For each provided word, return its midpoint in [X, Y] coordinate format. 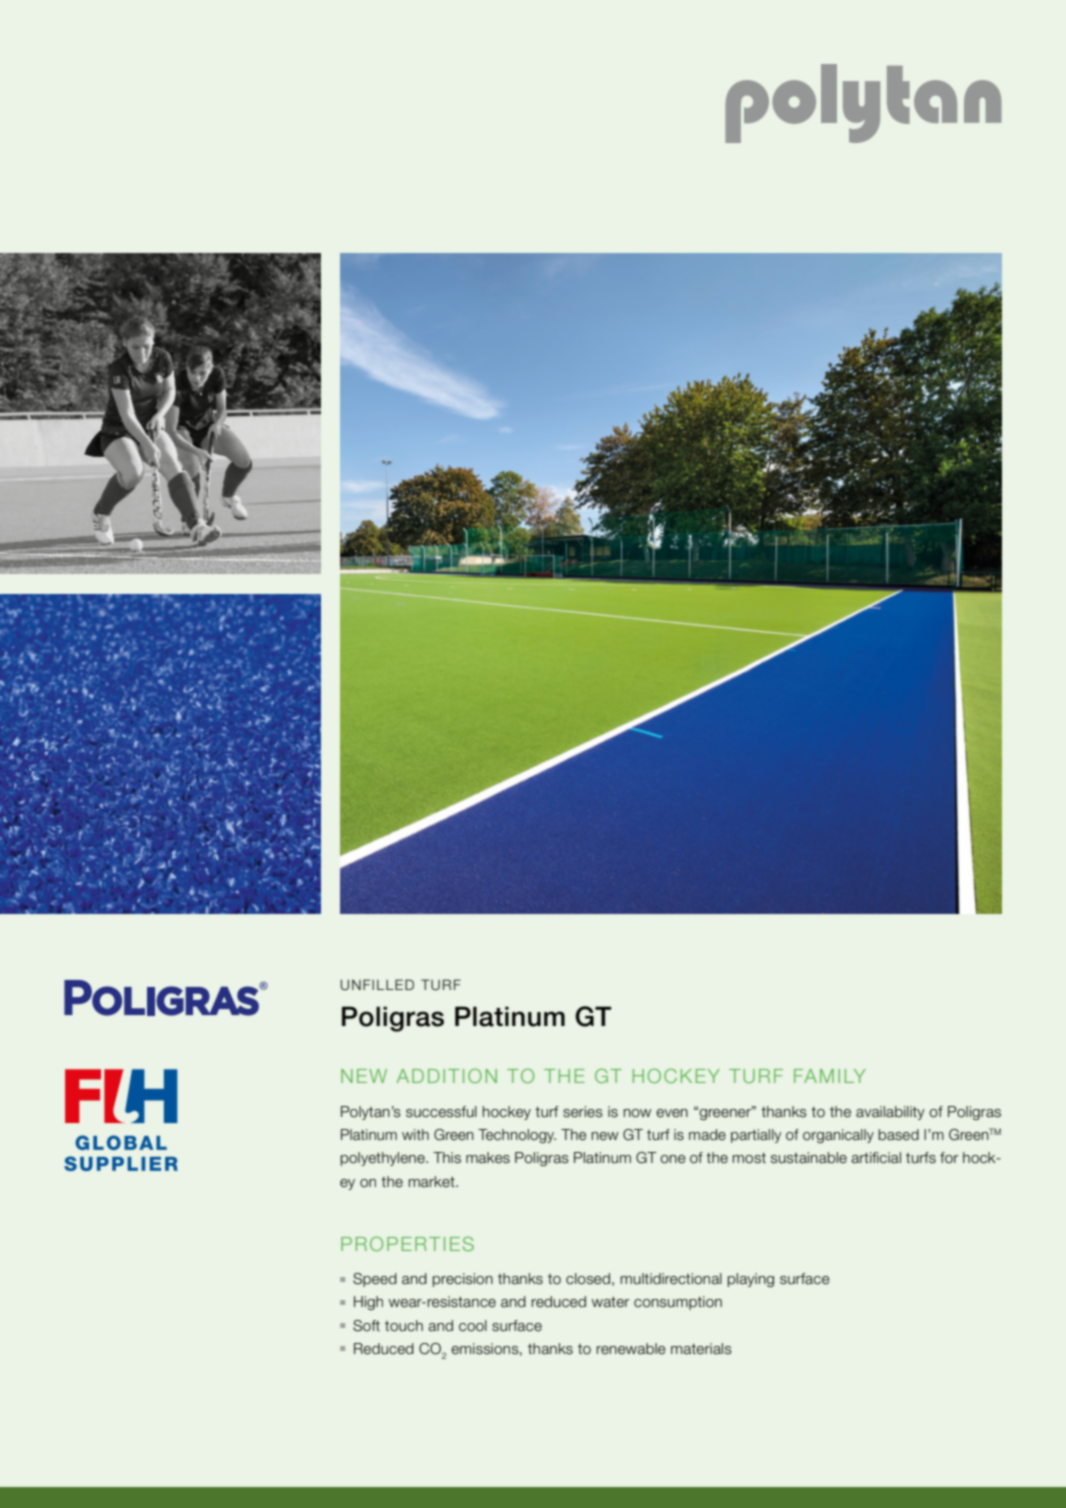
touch [404, 1326]
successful [441, 1112]
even [672, 1113]
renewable [631, 1349]
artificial [876, 1158]
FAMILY [830, 1076]
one [673, 1159]
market [433, 1182]
